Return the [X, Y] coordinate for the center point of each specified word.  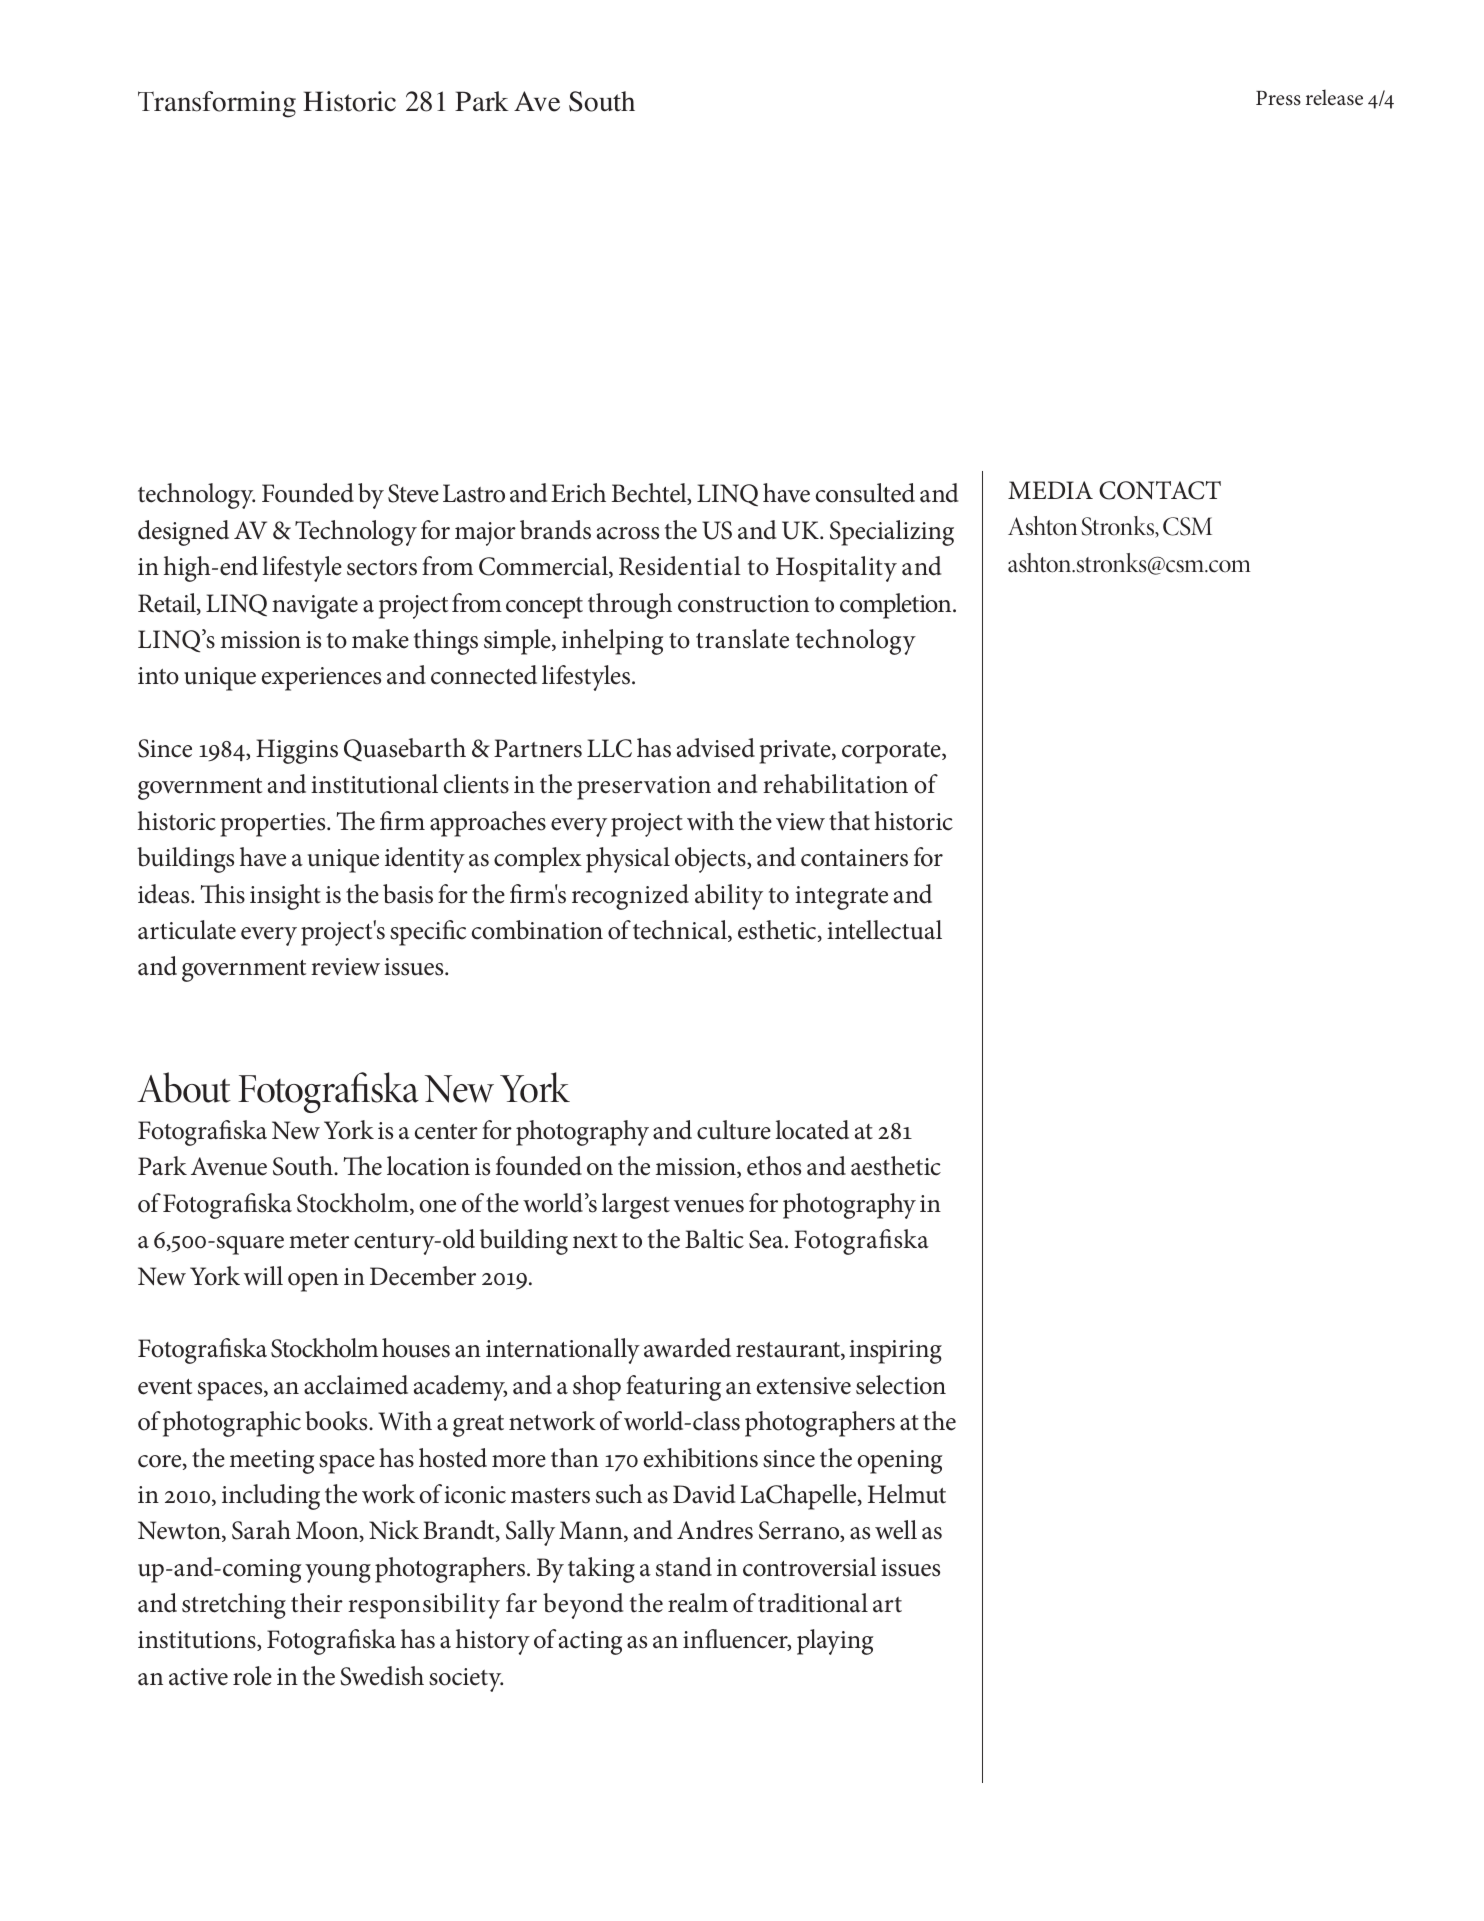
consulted [865, 493]
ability [729, 897]
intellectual [884, 930]
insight [285, 897]
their [317, 1603]
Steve [413, 493]
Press [1278, 98]
